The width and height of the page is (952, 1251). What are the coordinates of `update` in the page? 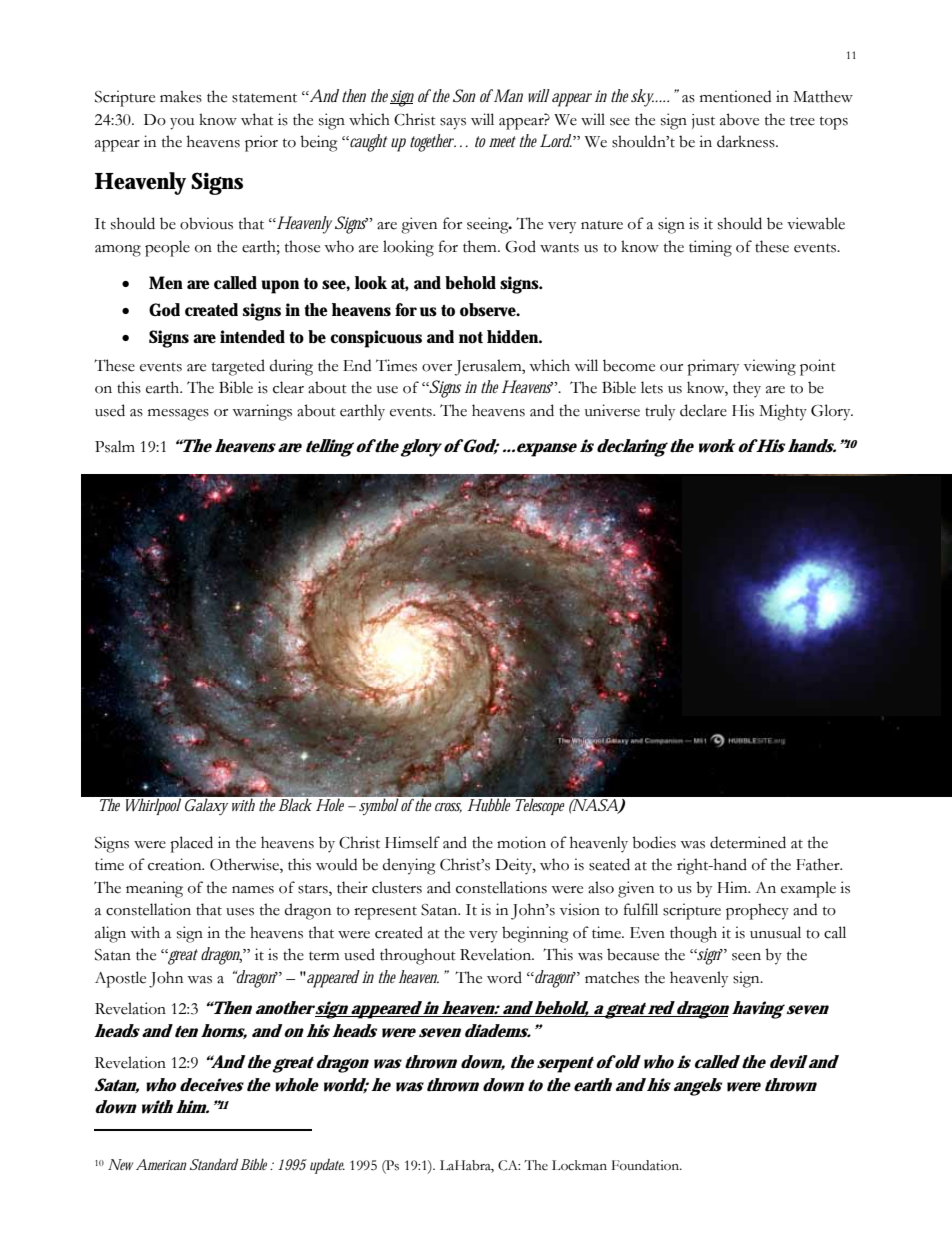 It's located at (327, 1166).
